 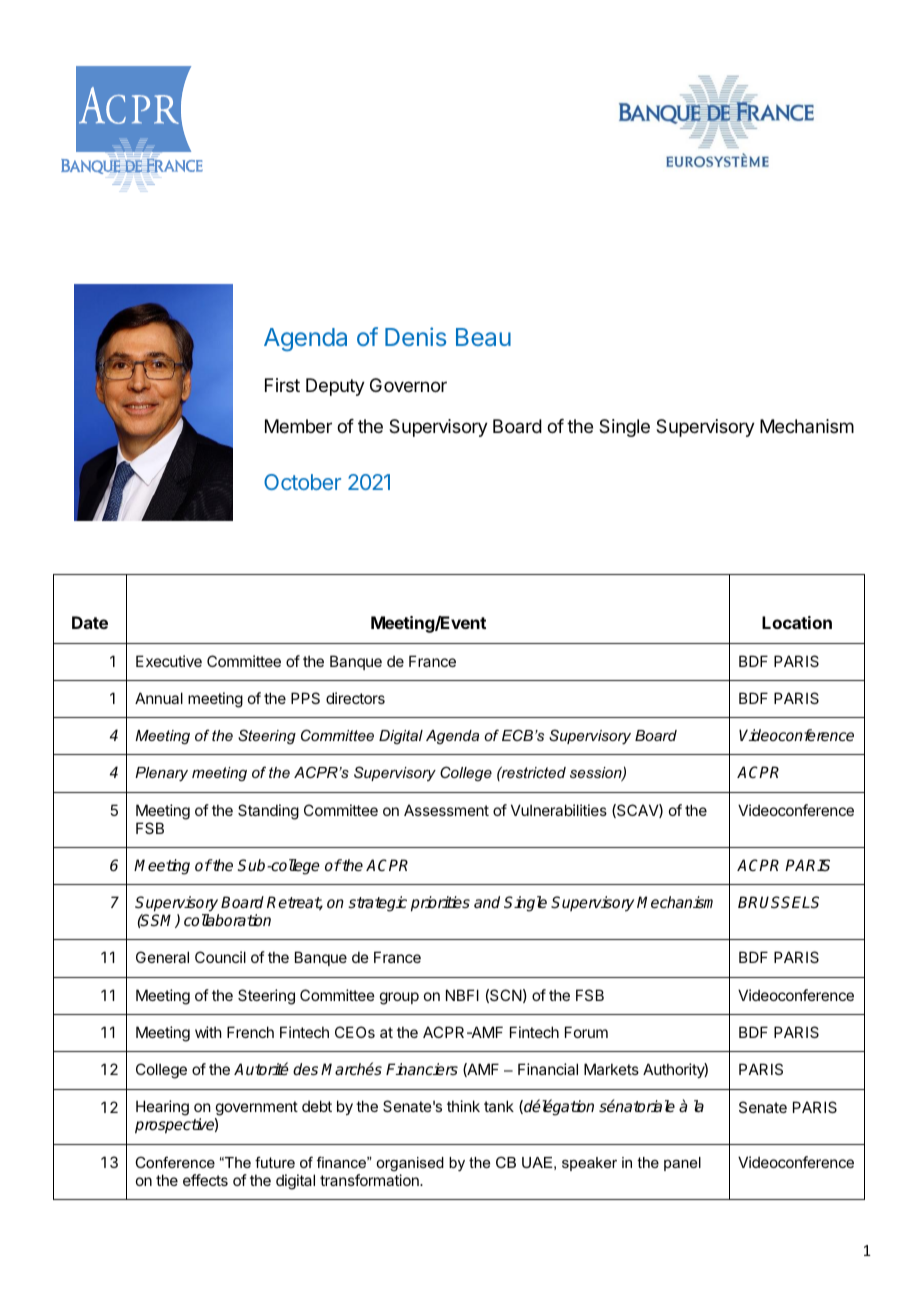 I want to click on First, so click(x=282, y=385).
